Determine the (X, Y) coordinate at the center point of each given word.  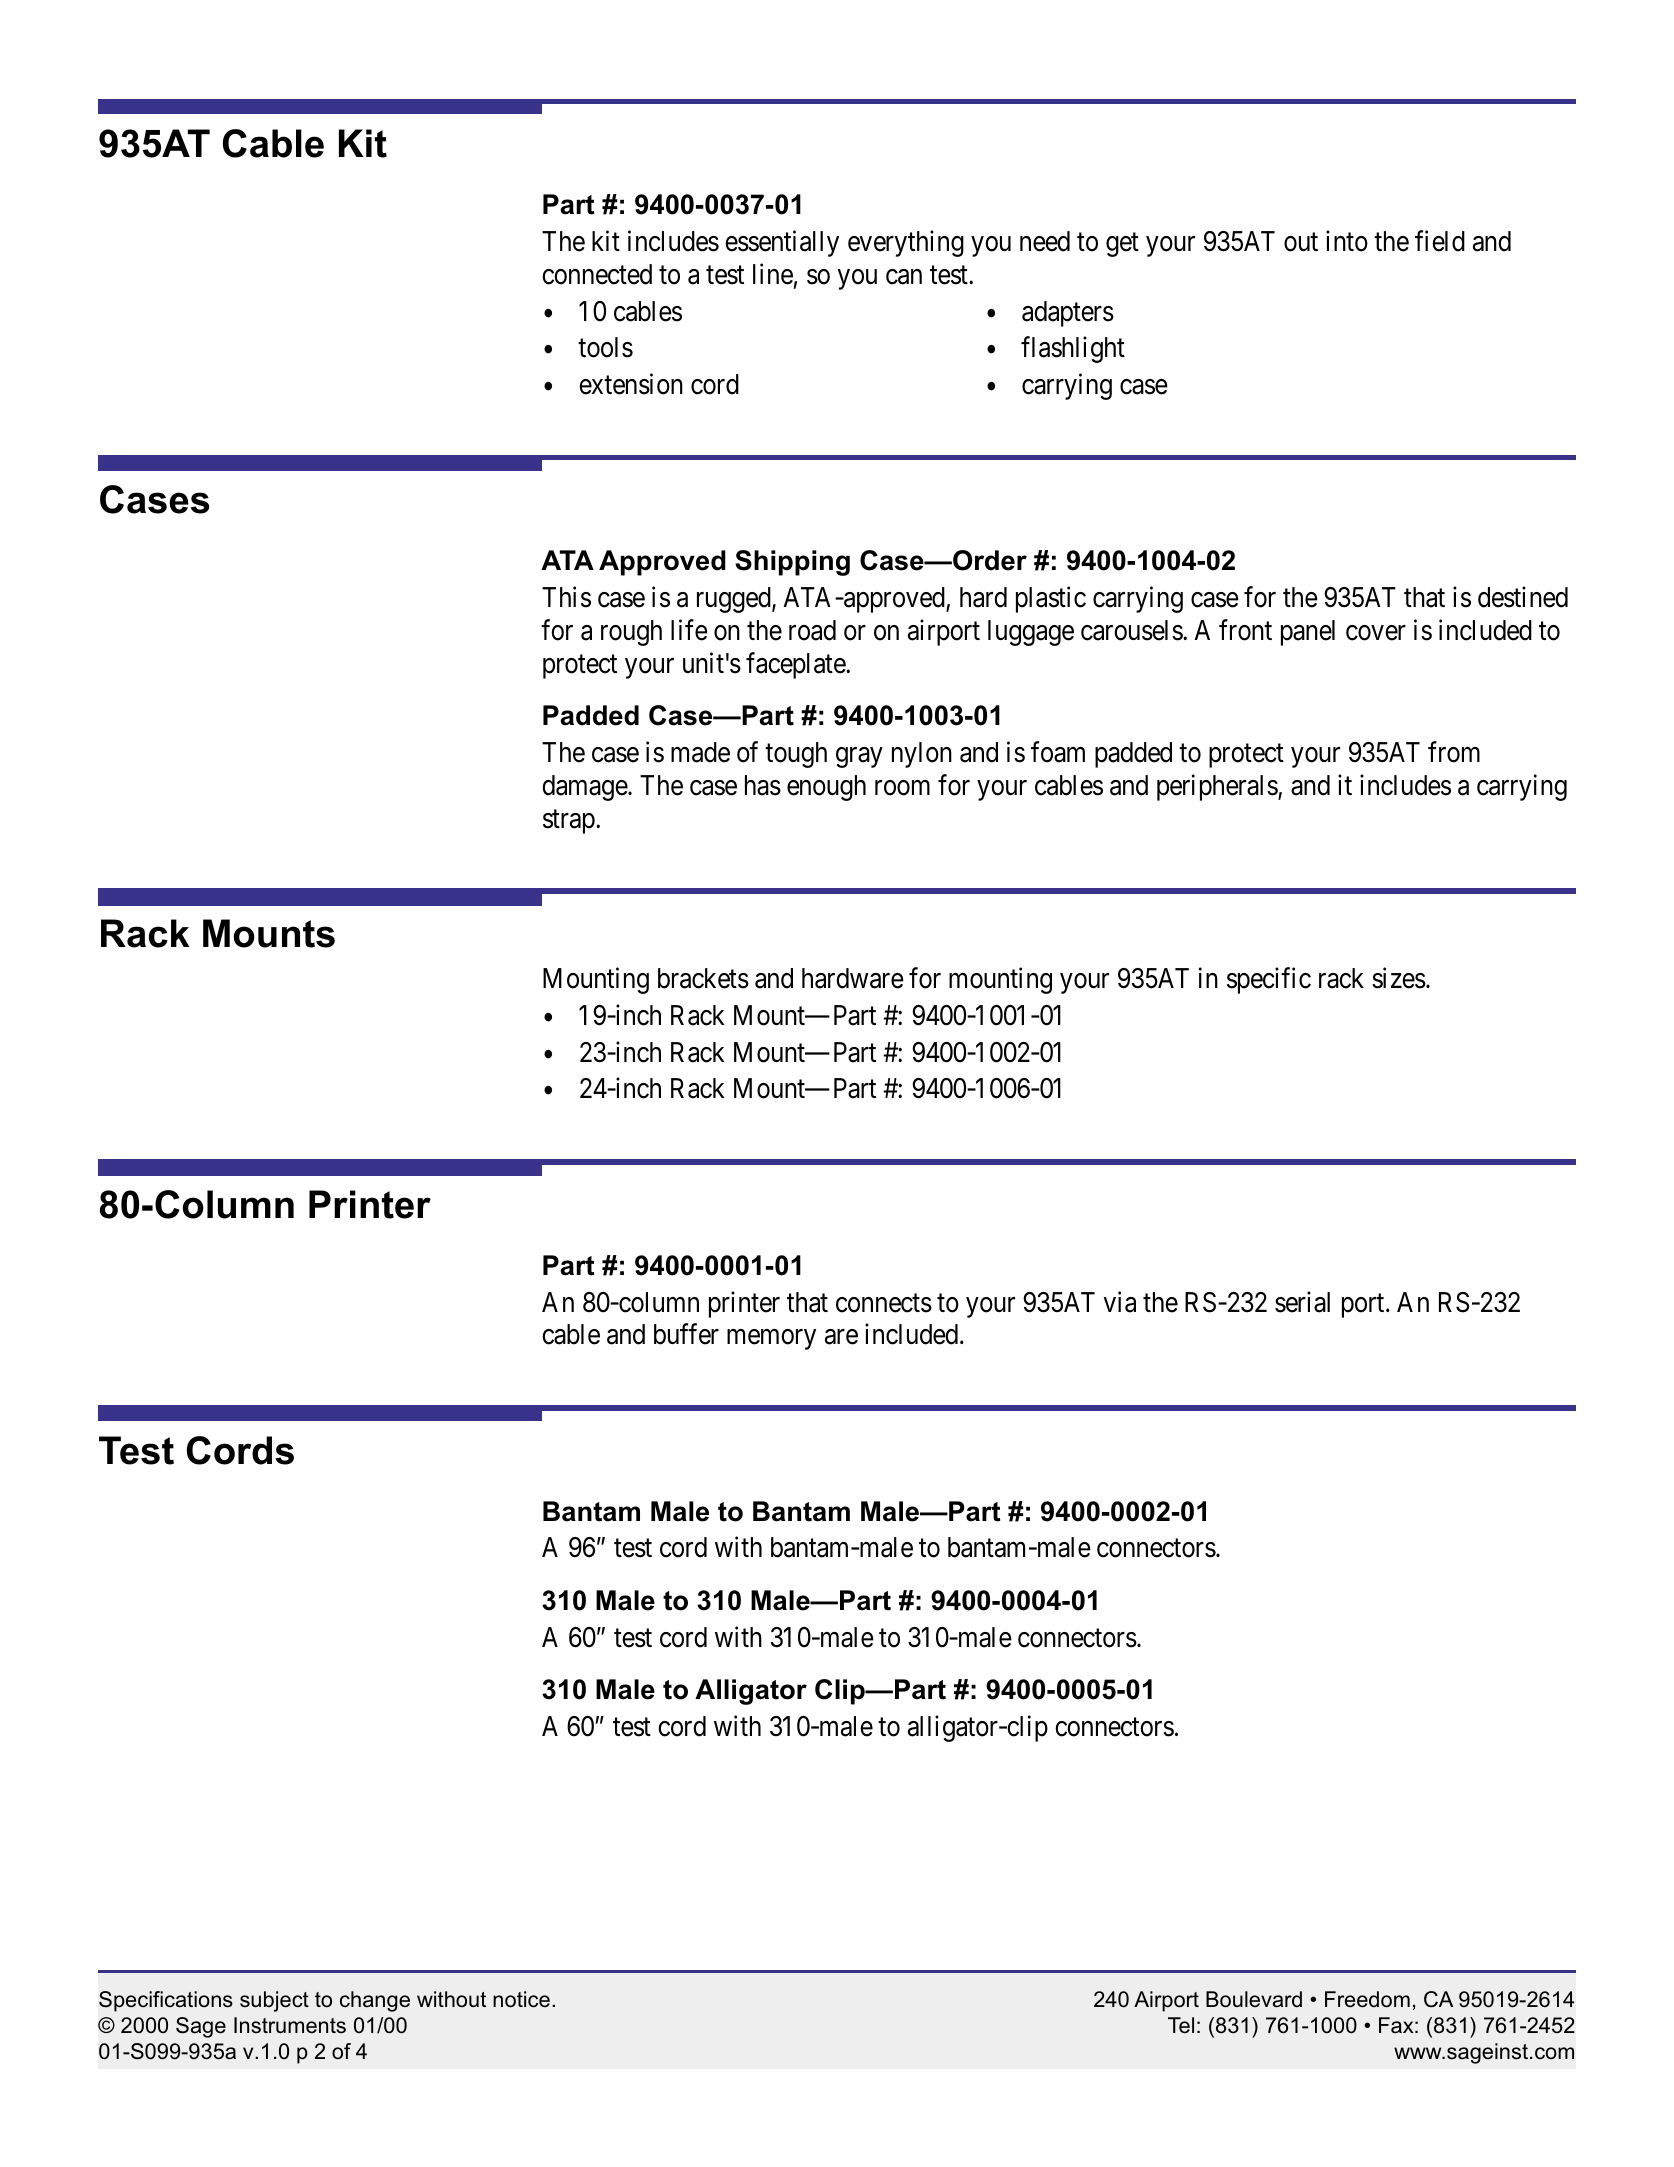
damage (585, 788)
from (1454, 752)
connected (597, 274)
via (1120, 1302)
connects (884, 1303)
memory (771, 1340)
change (375, 2001)
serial (1302, 1302)
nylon (922, 755)
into (1347, 241)
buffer (686, 1334)
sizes (1399, 978)
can (904, 277)
